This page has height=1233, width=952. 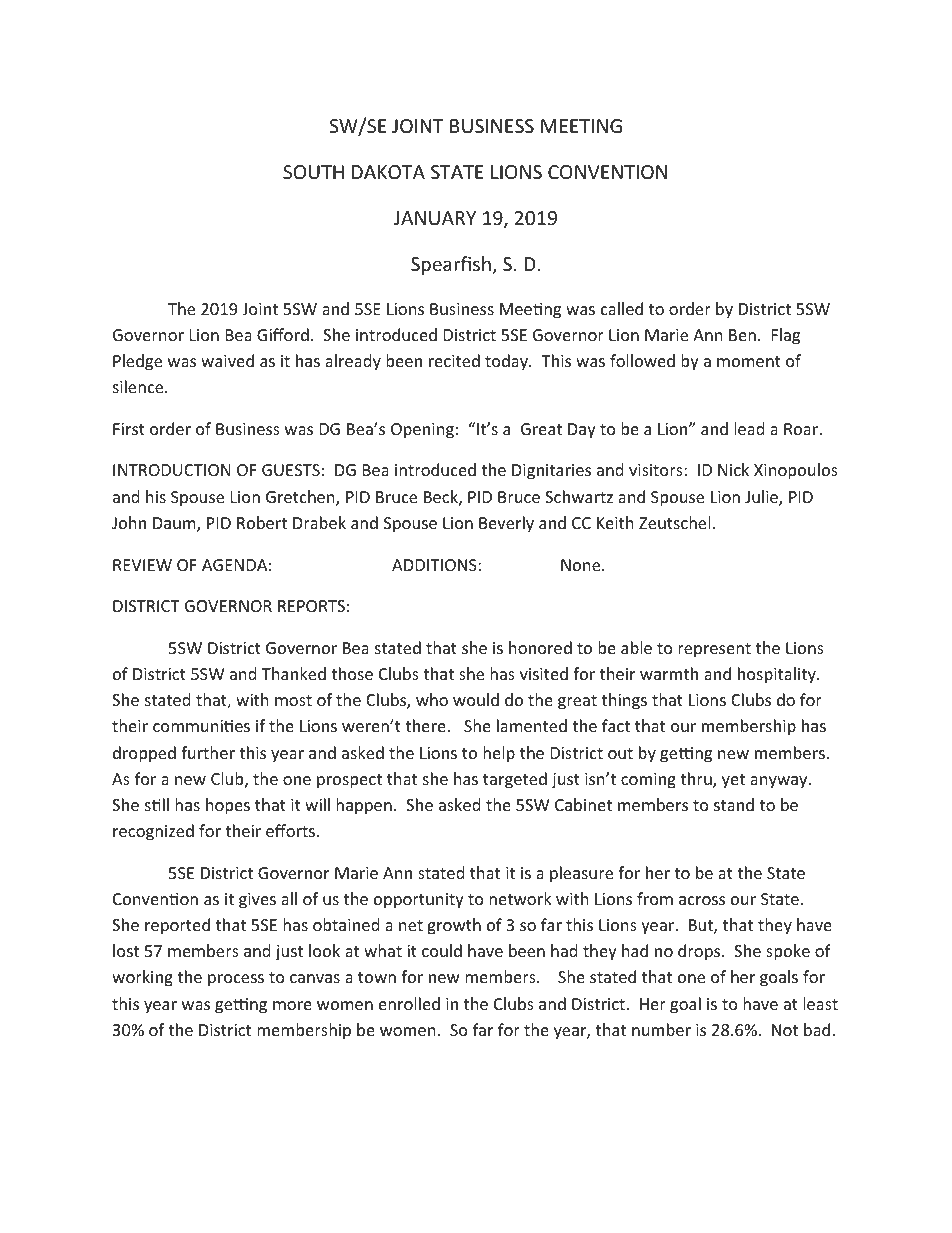 I want to click on REVIEW, so click(x=142, y=565).
